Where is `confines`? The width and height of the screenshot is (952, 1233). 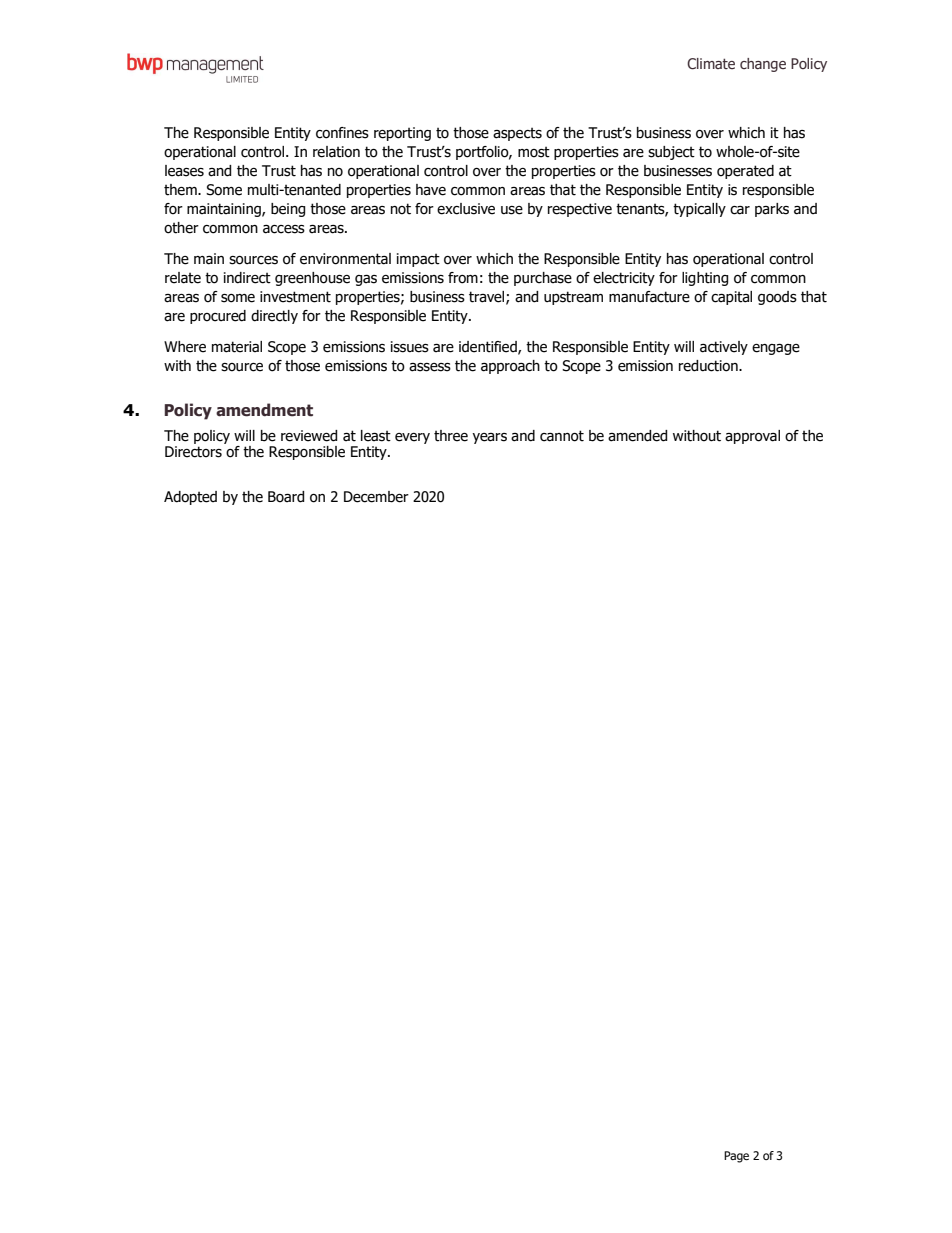 confines is located at coordinates (342, 133).
